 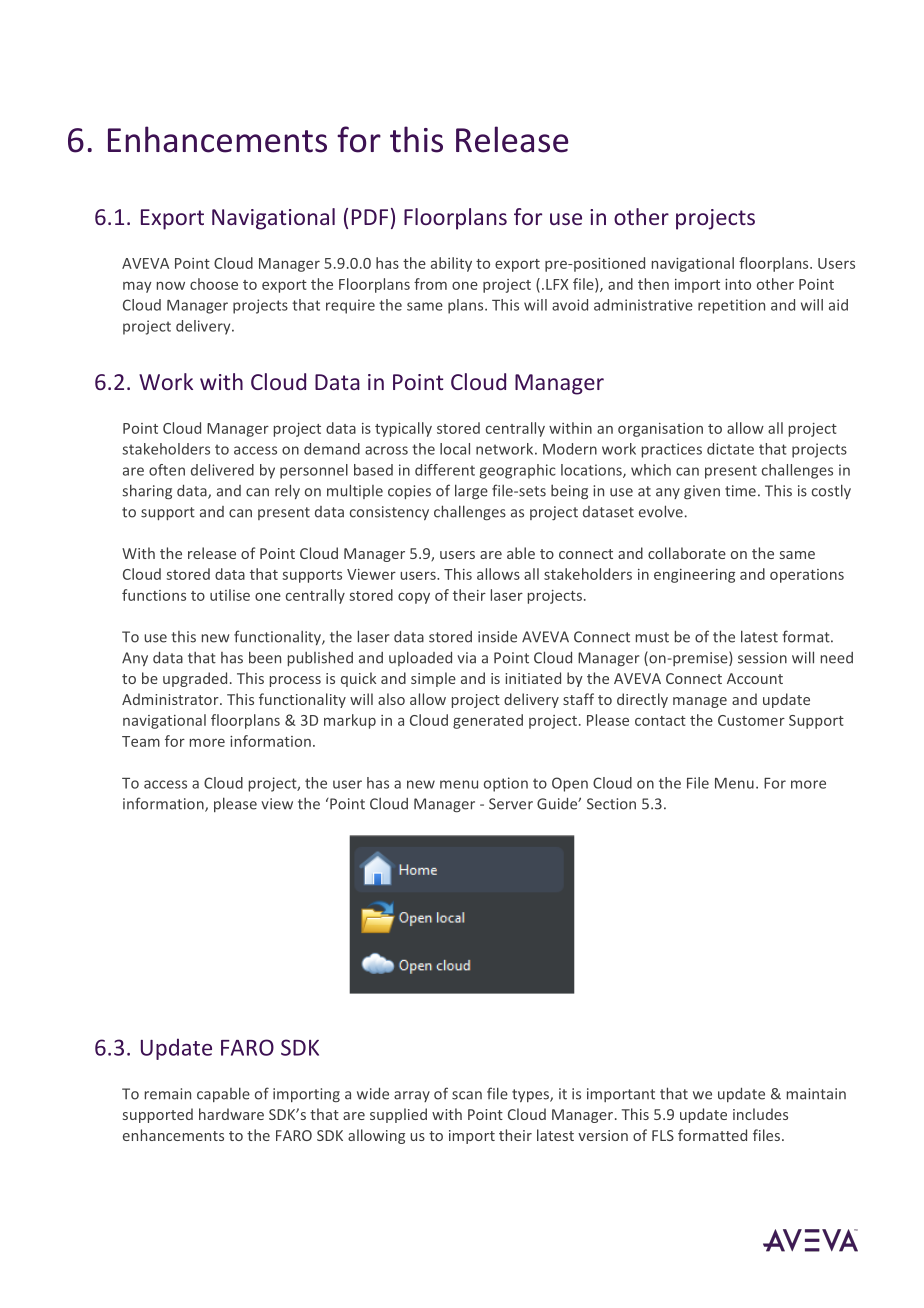 What do you see at coordinates (231, 1114) in the image?
I see `hardware` at bounding box center [231, 1114].
